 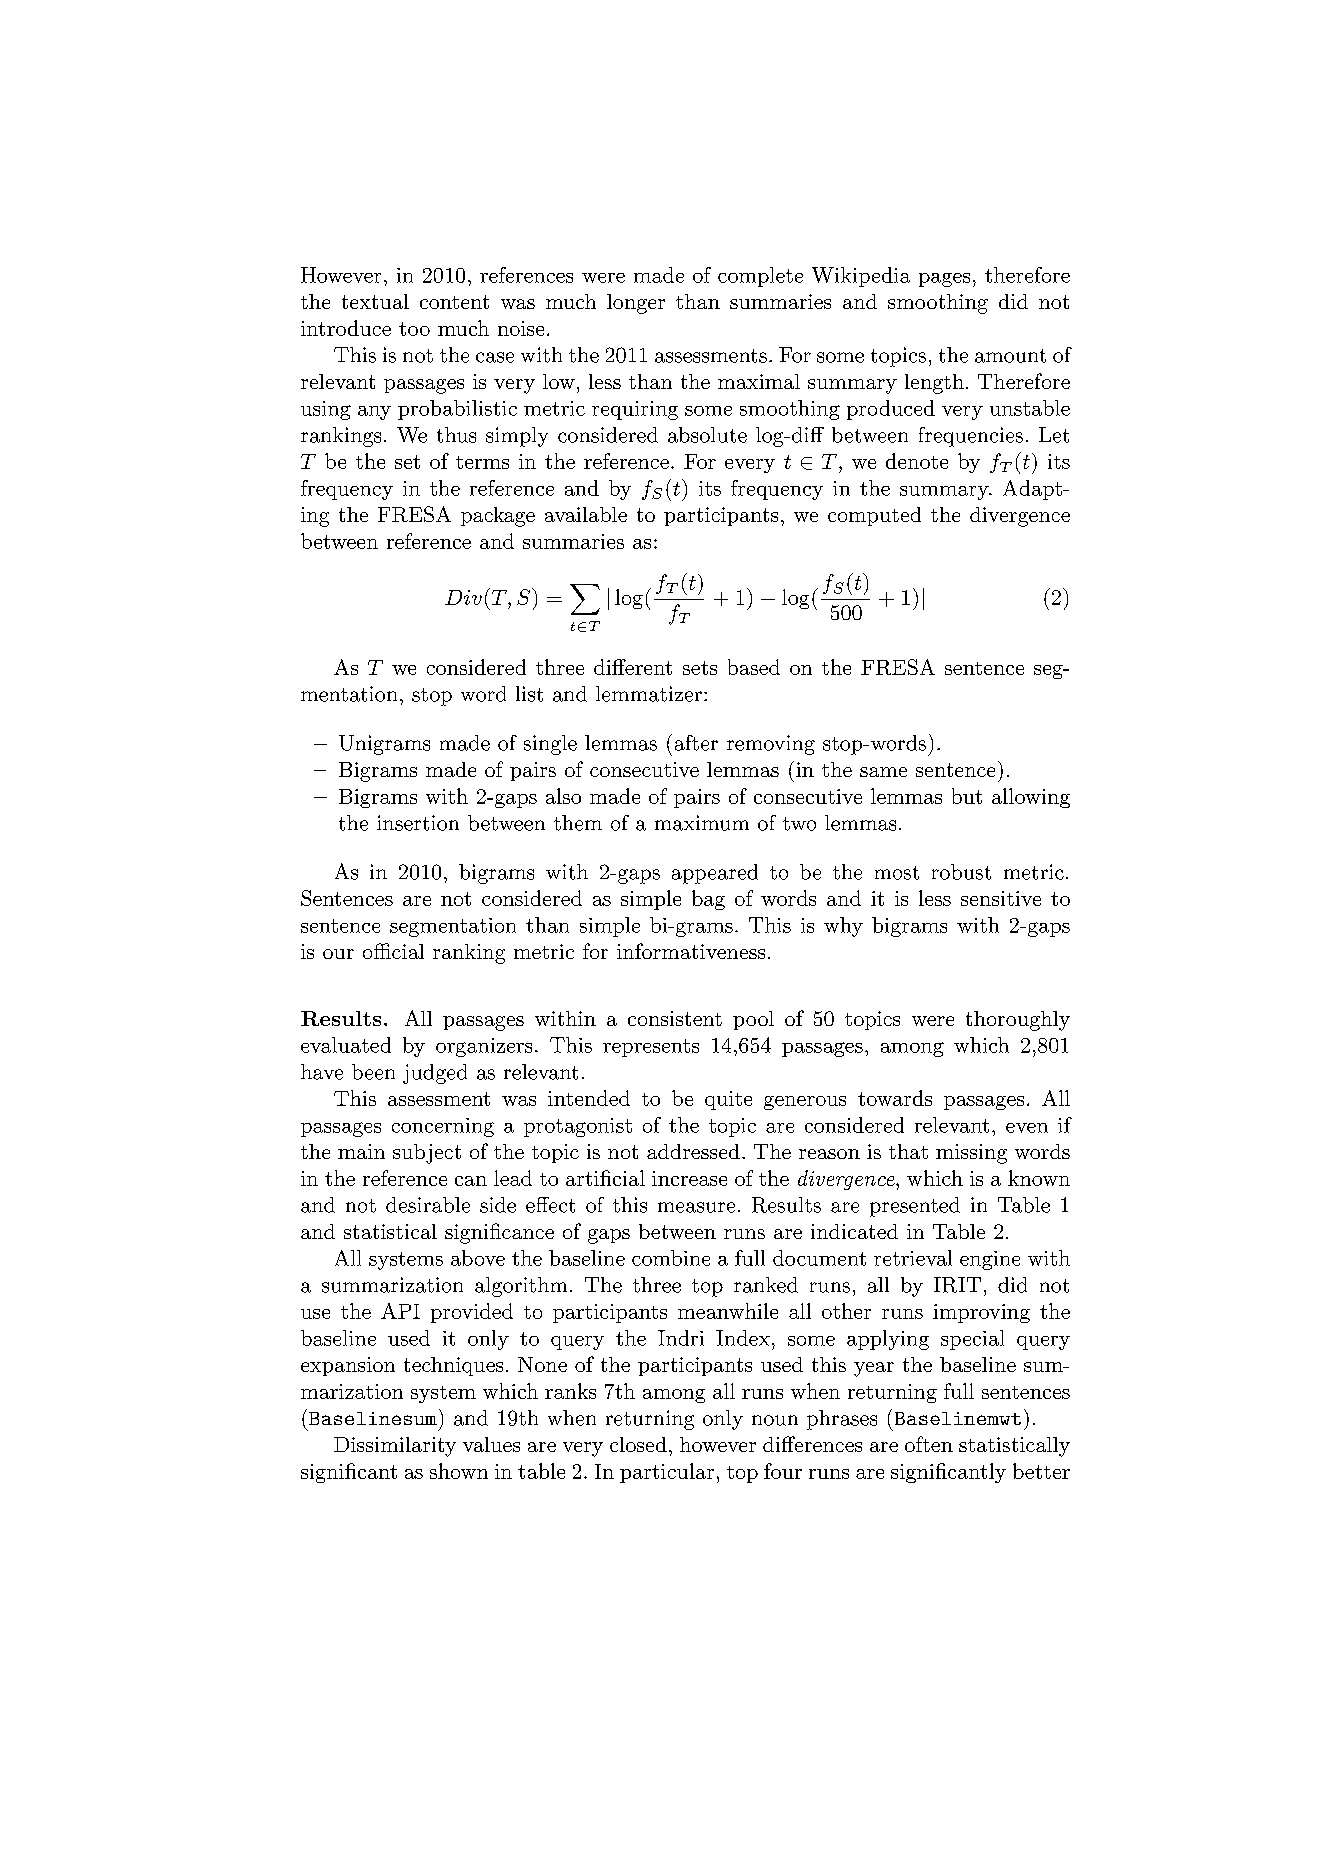 What do you see at coordinates (929, 1444) in the page?
I see `often` at bounding box center [929, 1444].
